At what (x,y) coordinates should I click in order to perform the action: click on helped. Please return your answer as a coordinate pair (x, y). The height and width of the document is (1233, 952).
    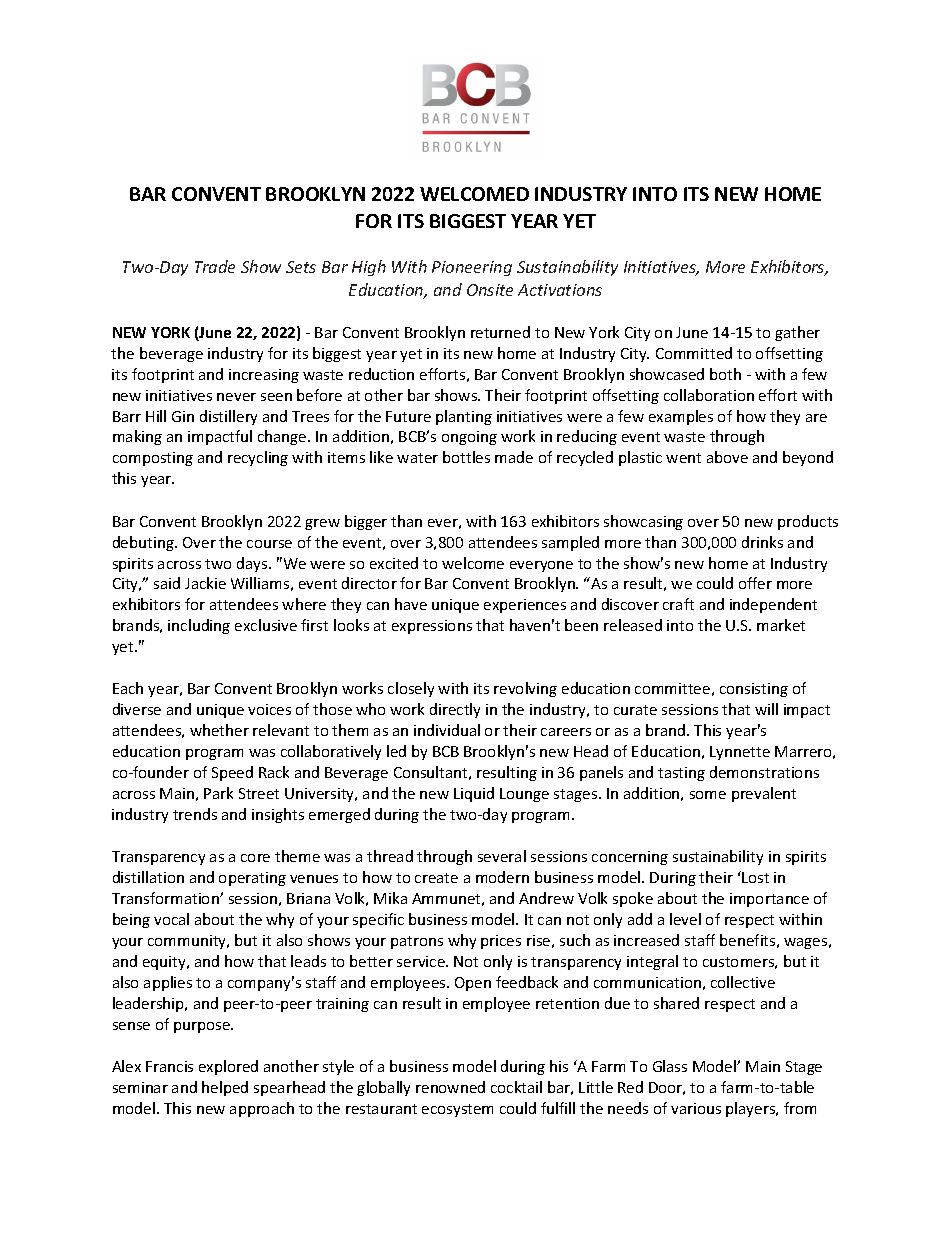
    Looking at the image, I should click on (225, 1088).
